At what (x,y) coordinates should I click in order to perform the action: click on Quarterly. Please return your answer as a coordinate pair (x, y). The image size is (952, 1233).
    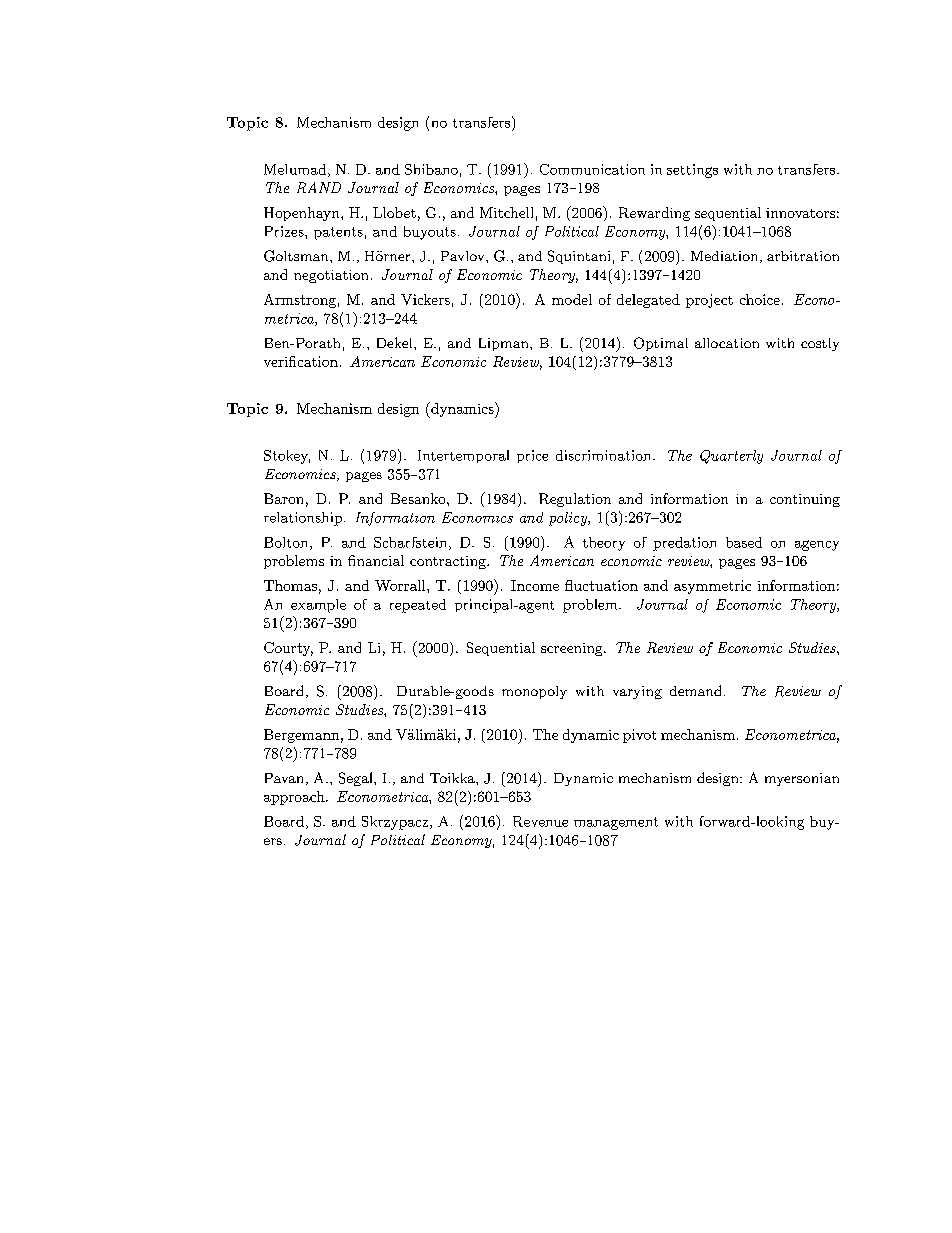
    Looking at the image, I should click on (731, 457).
